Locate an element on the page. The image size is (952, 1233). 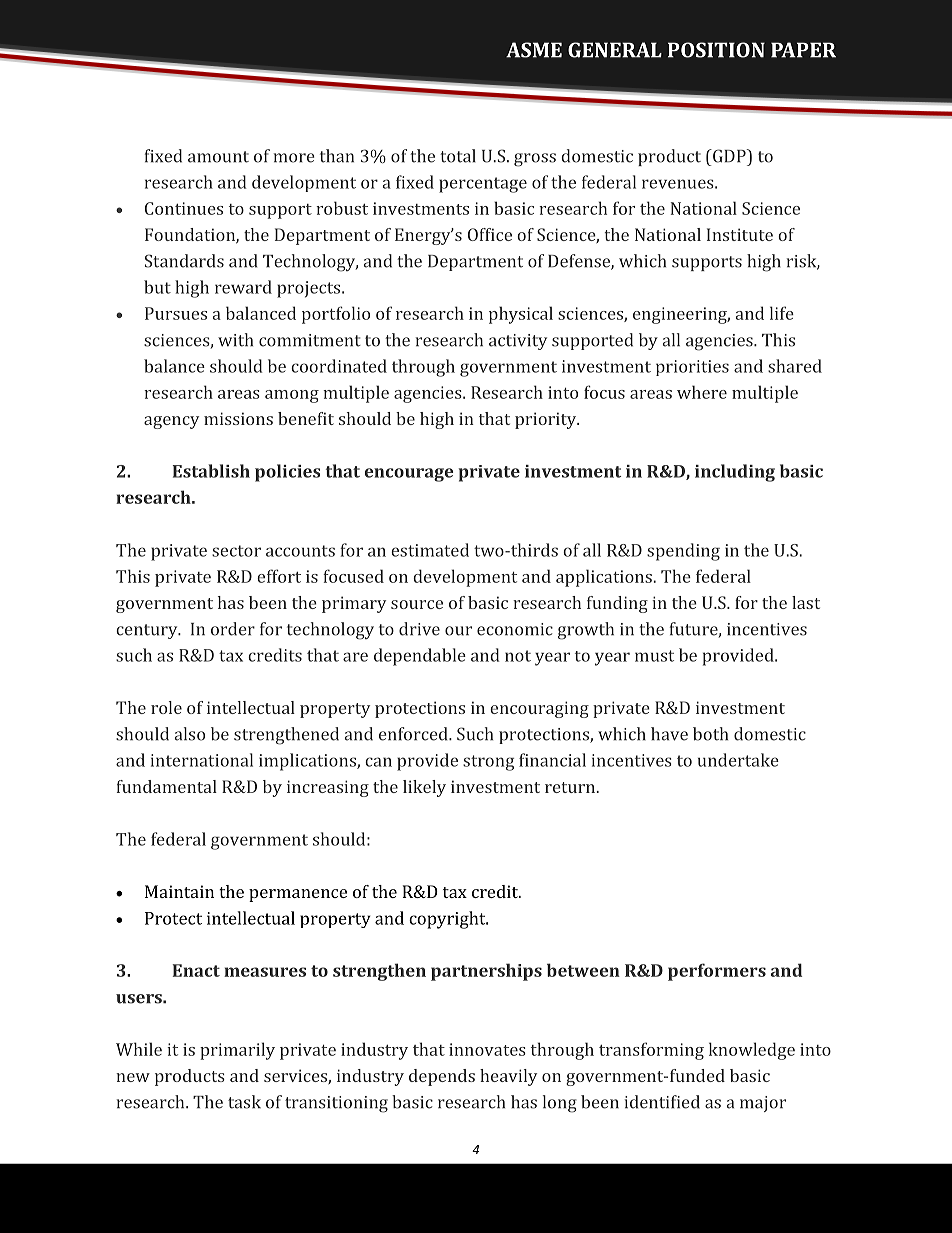
amount is located at coordinates (218, 157).
